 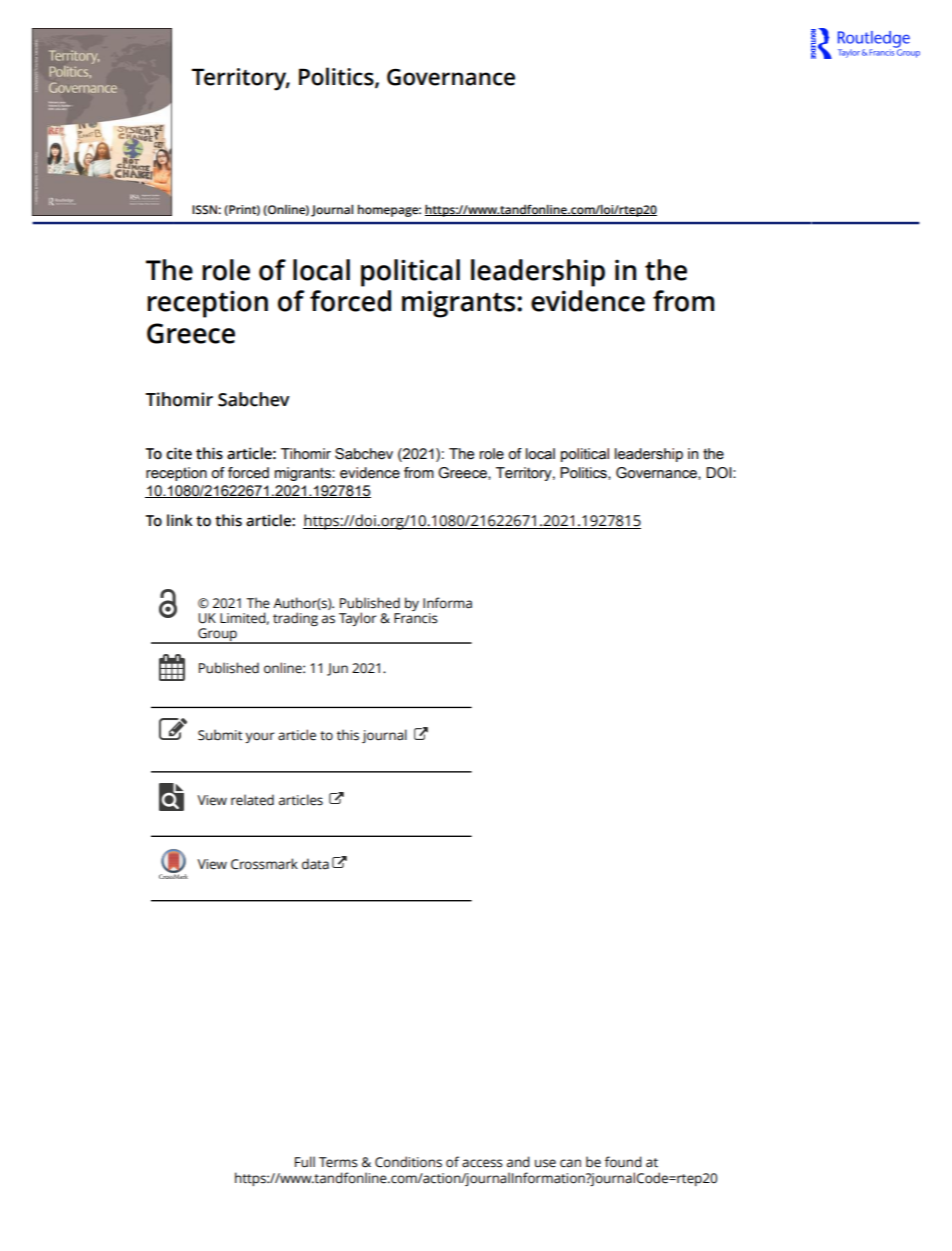 What do you see at coordinates (408, 1162) in the image?
I see `Conditions` at bounding box center [408, 1162].
